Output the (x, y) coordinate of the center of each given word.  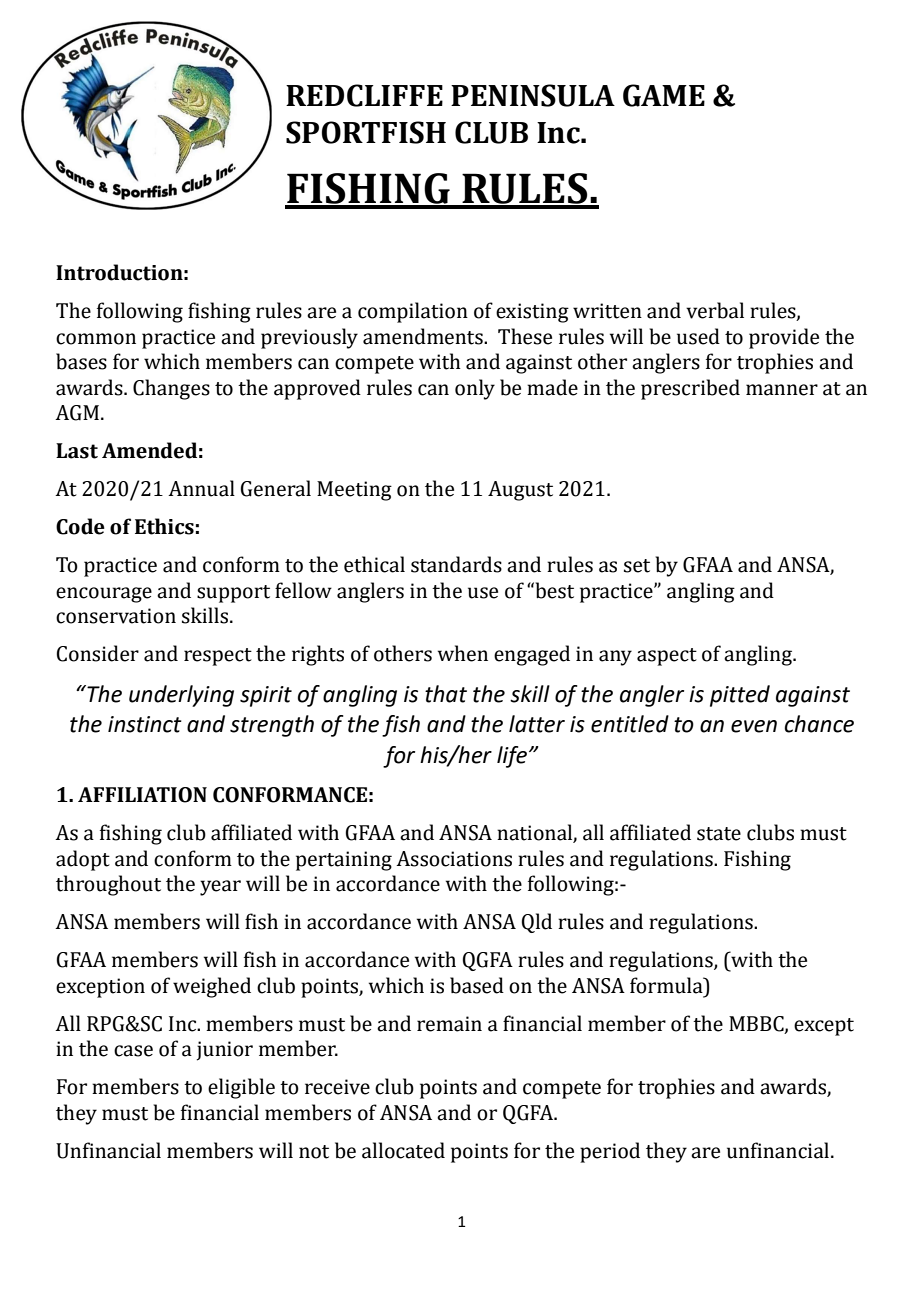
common (96, 339)
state (719, 834)
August (520, 491)
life (512, 757)
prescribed (690, 389)
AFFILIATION (142, 795)
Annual (201, 488)
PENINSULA (533, 95)
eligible (241, 1088)
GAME (664, 95)
